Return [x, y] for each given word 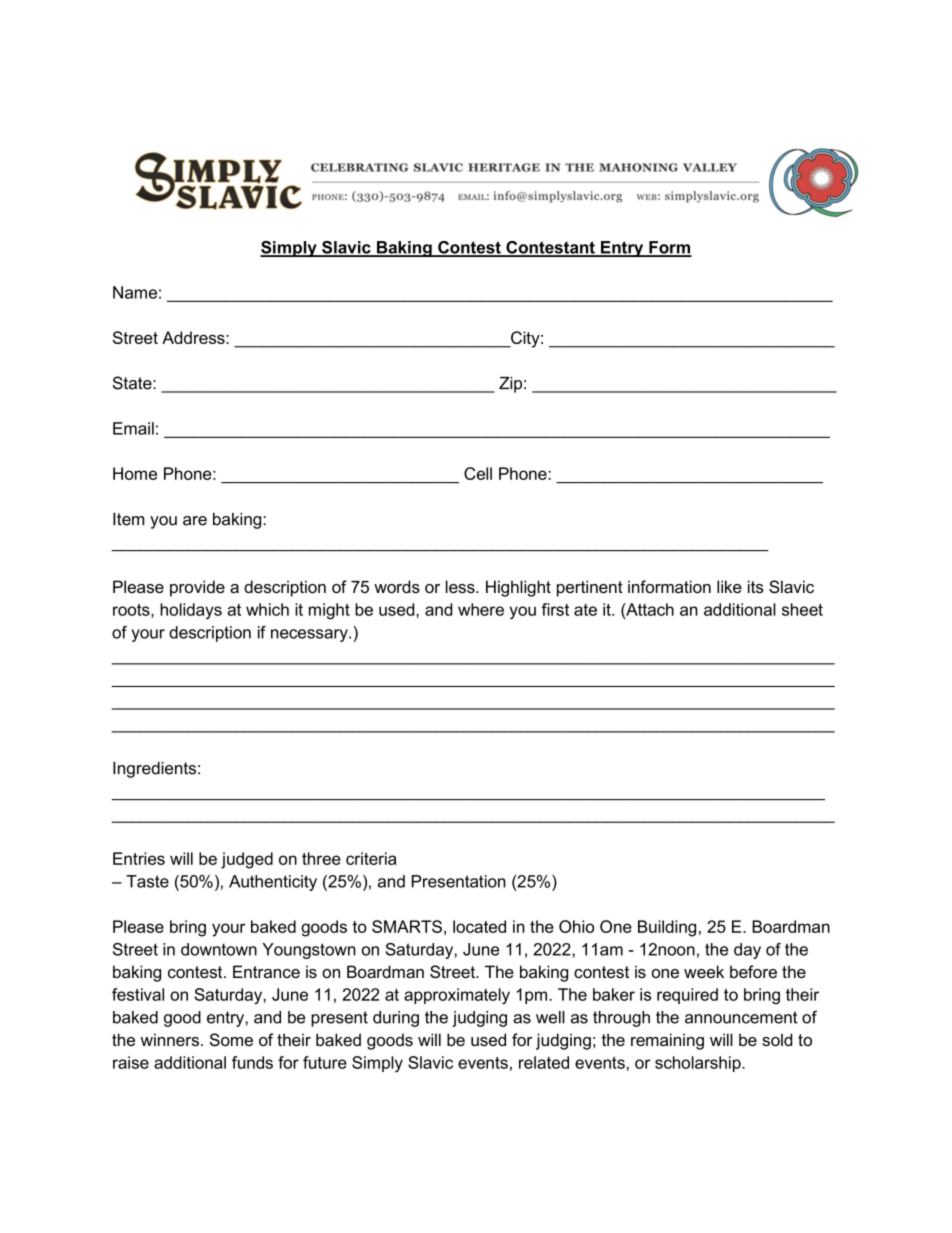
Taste [147, 881]
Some [231, 1040]
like [729, 586]
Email [133, 428]
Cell [478, 473]
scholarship [699, 1064]
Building [667, 928]
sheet [802, 609]
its [756, 586]
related [544, 1062]
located [479, 926]
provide [197, 588]
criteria [371, 858]
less [461, 586]
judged [247, 860]
